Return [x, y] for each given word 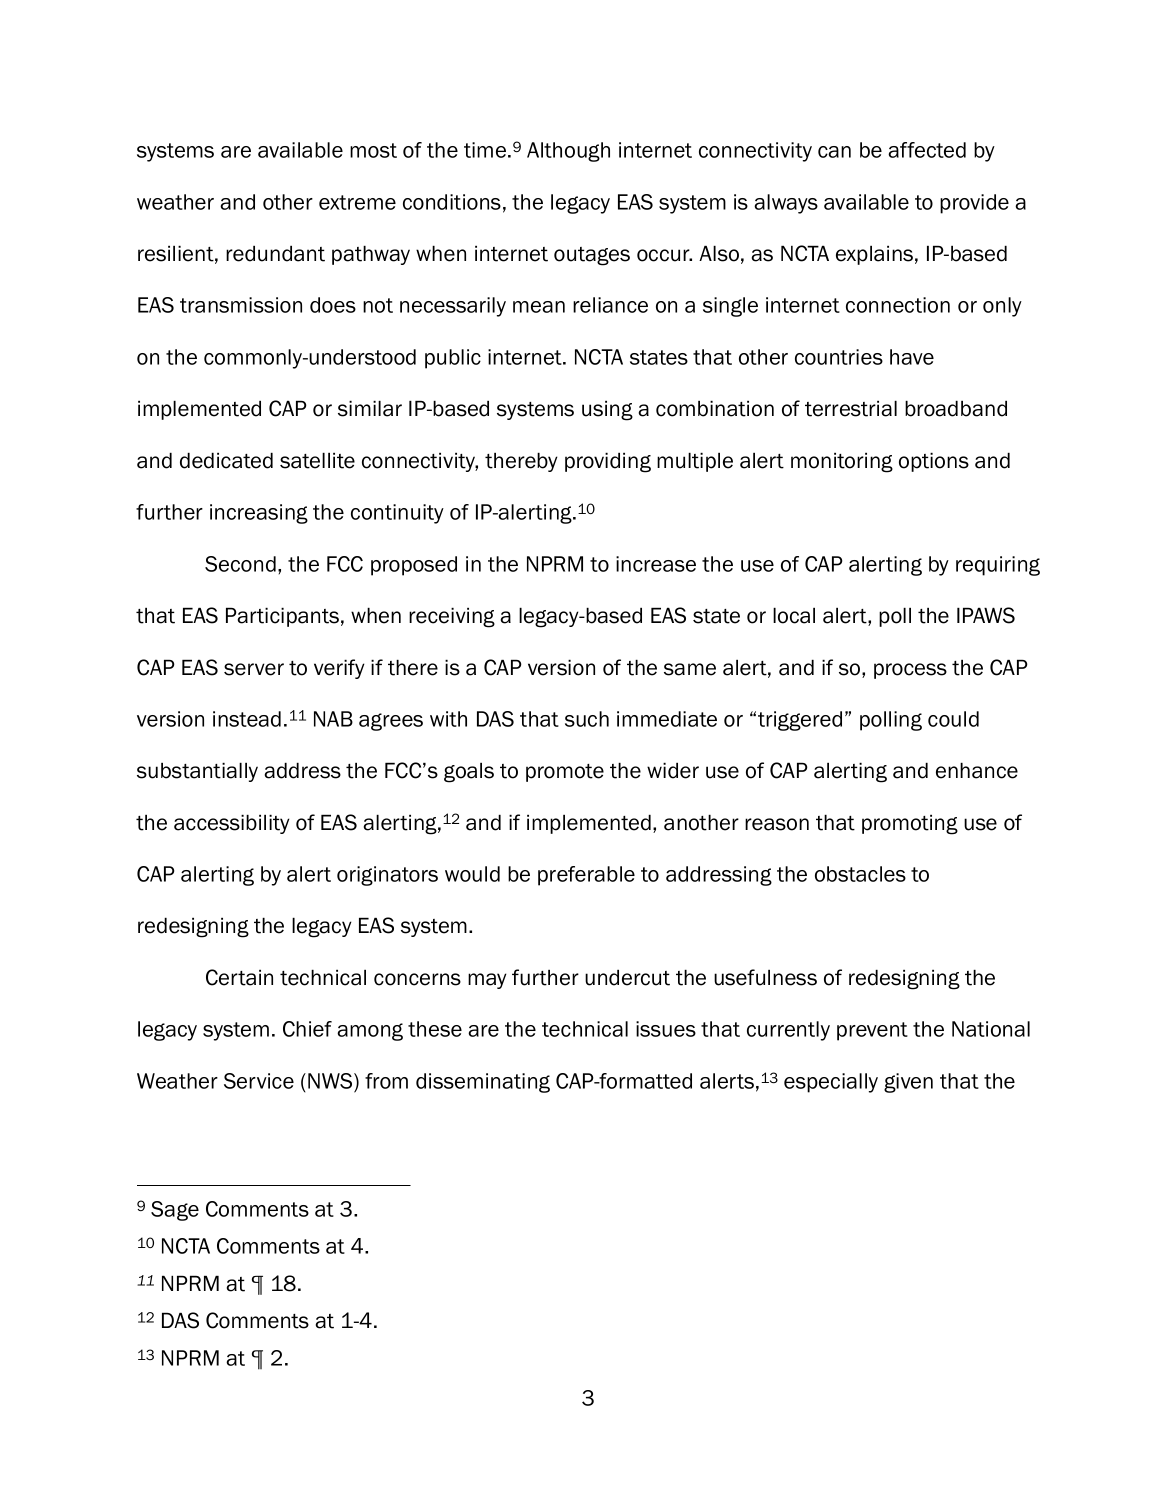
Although [568, 152]
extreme [357, 202]
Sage [175, 1211]
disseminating [483, 1083]
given [908, 1083]
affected [927, 150]
